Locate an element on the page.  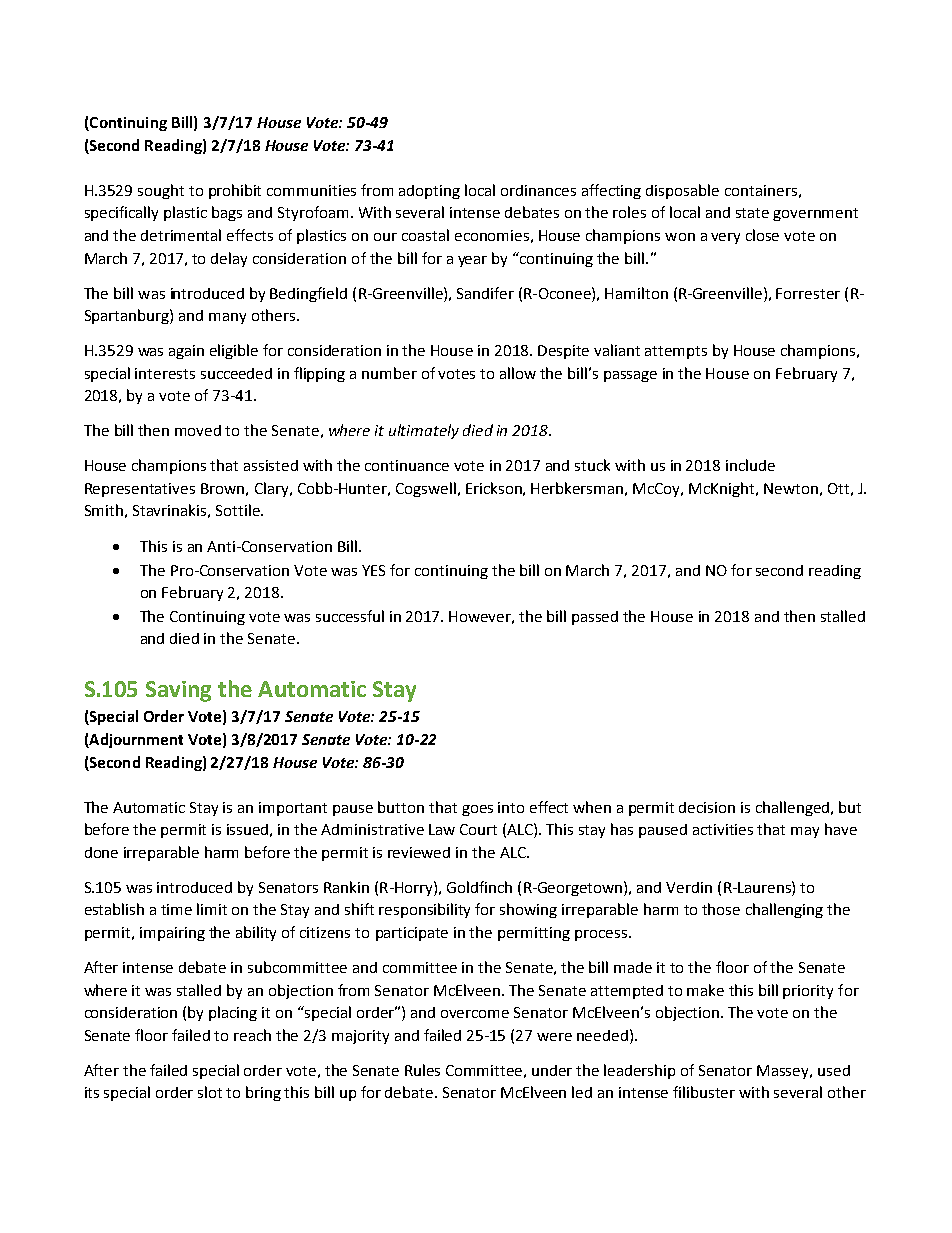
Rules is located at coordinates (422, 1070).
